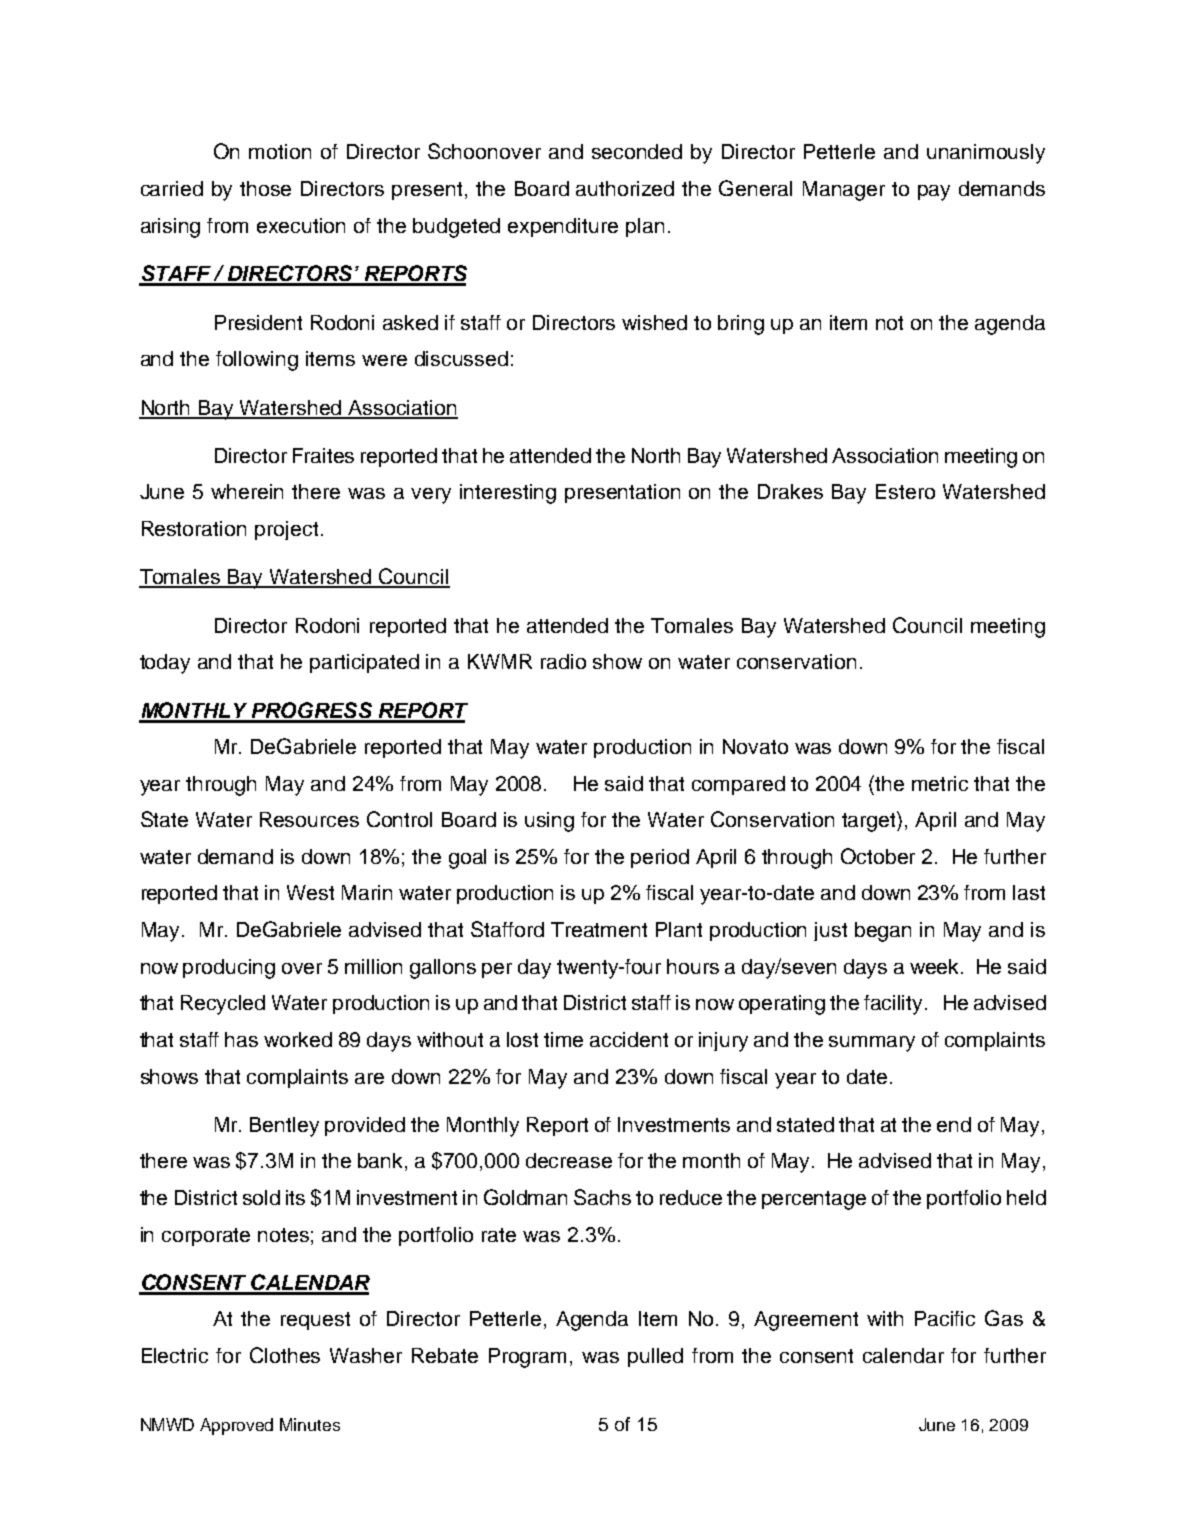  I want to click on began, so click(883, 932).
